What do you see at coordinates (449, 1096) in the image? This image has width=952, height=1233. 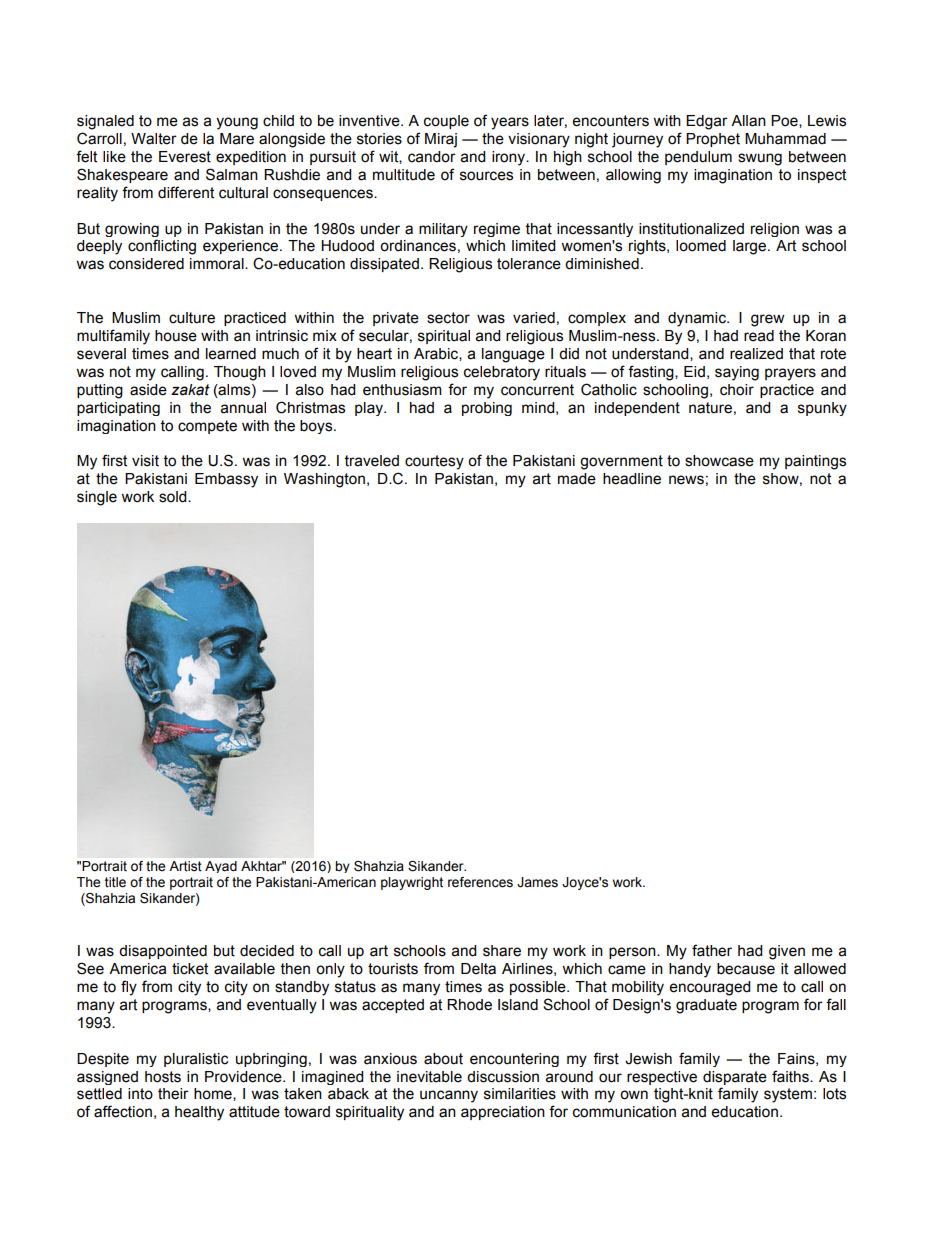 I see `uncanny` at bounding box center [449, 1096].
